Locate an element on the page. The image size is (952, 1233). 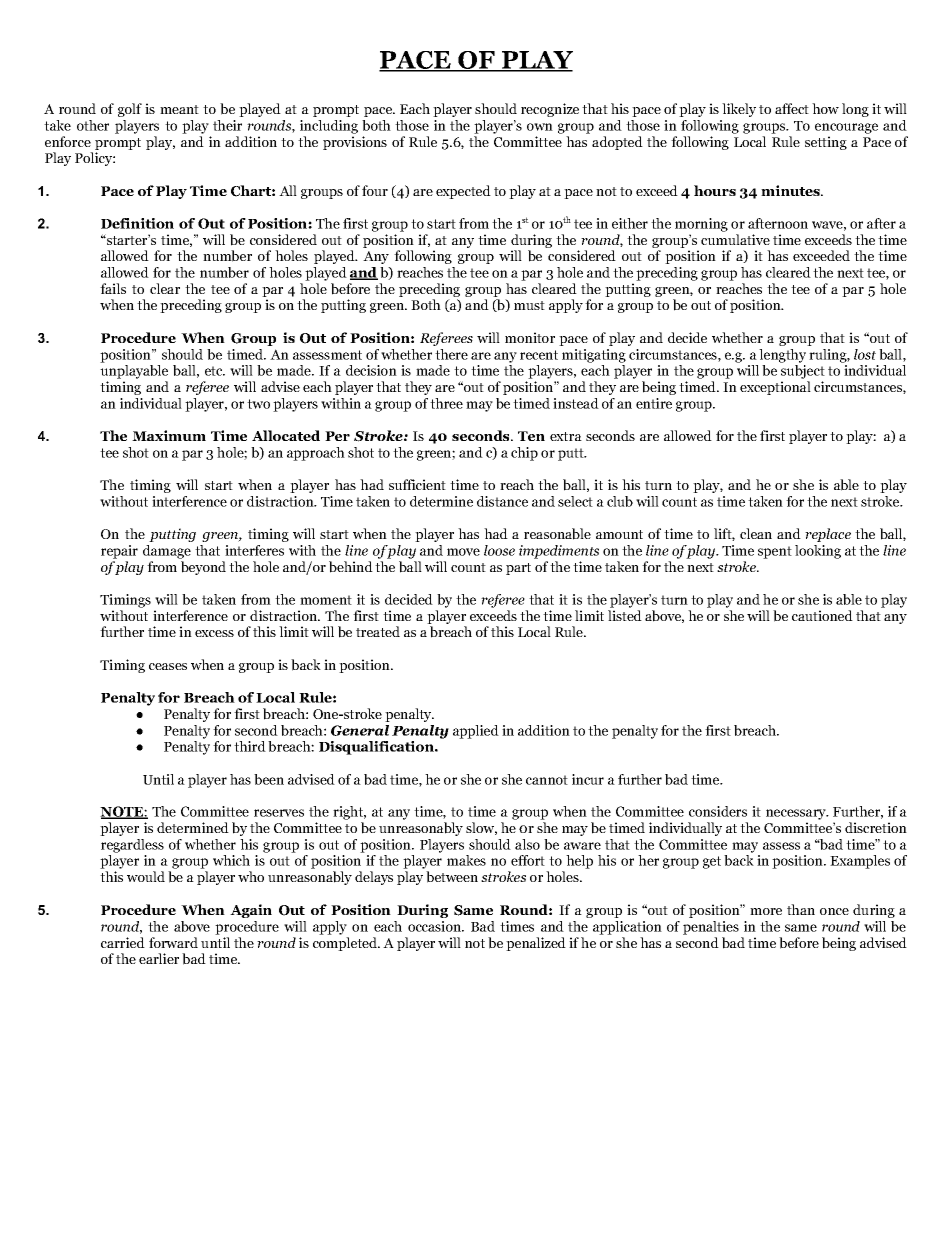
ceases is located at coordinates (168, 666).
